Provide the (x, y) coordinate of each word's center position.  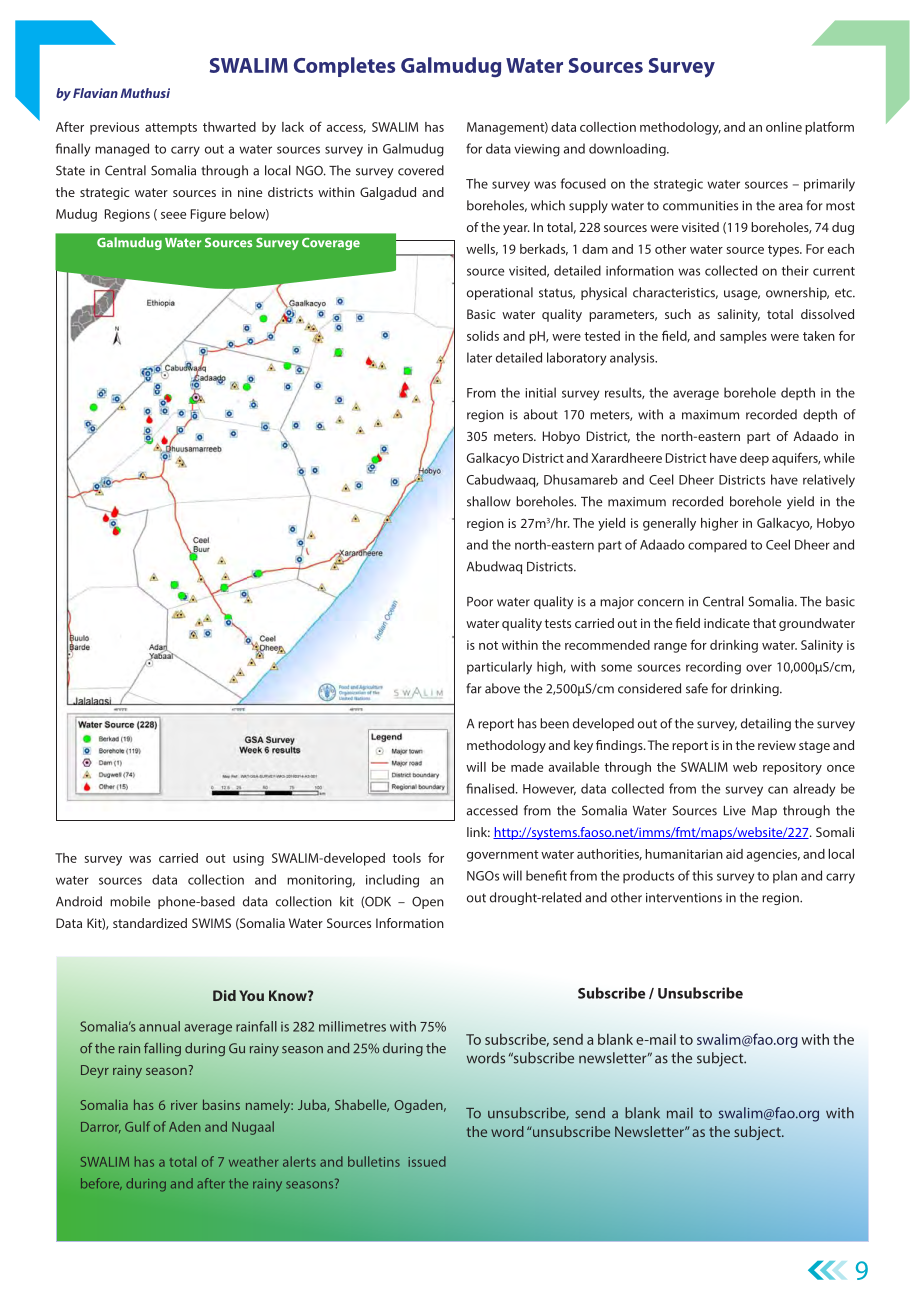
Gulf (137, 1126)
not (488, 645)
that (764, 623)
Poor (480, 601)
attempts (171, 129)
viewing (537, 150)
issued (427, 1161)
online (784, 127)
